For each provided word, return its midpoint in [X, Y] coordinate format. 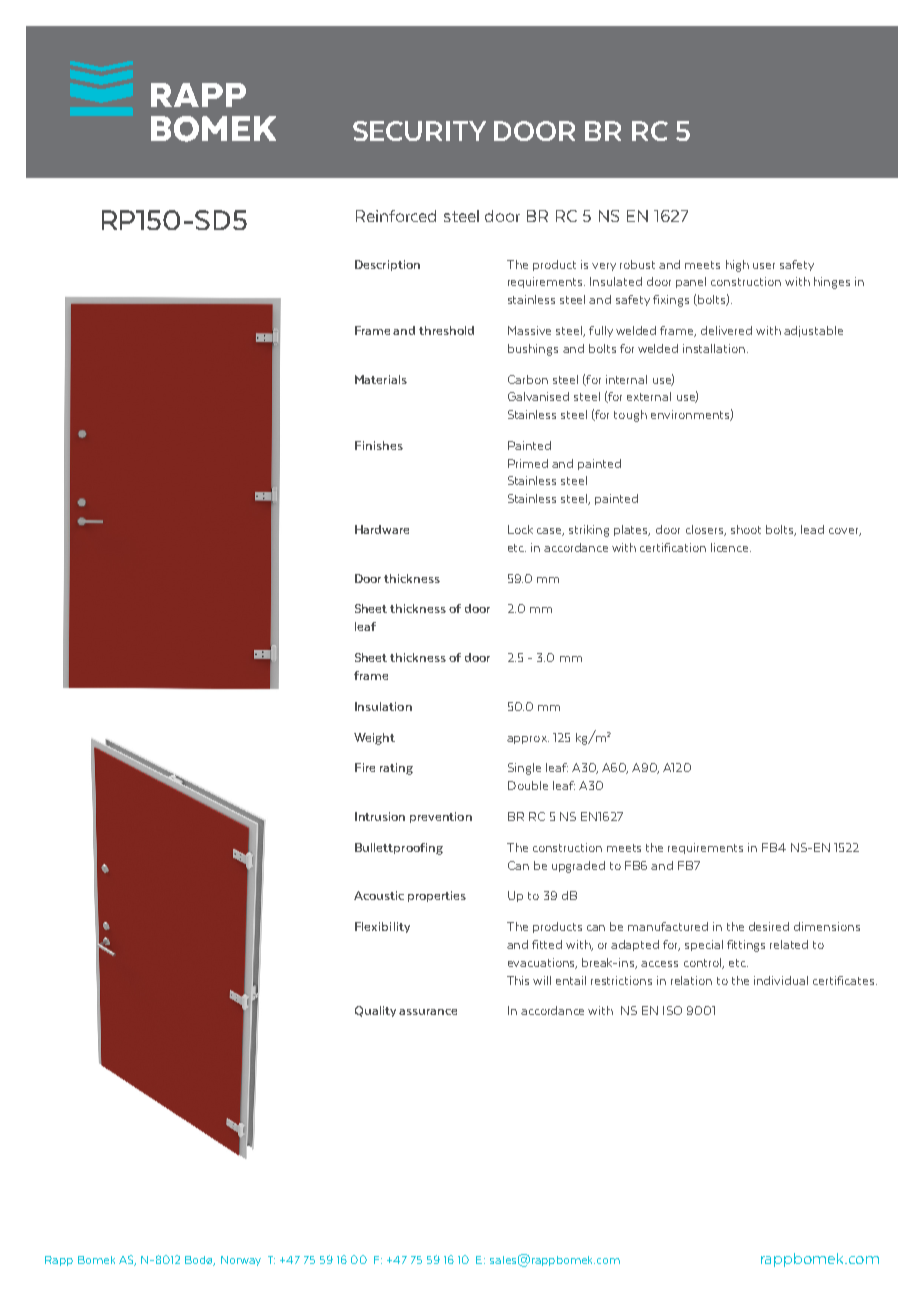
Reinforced [396, 216]
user [764, 266]
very [604, 267]
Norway [241, 1261]
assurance [428, 1012]
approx [528, 740]
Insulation [383, 706]
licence [731, 547]
